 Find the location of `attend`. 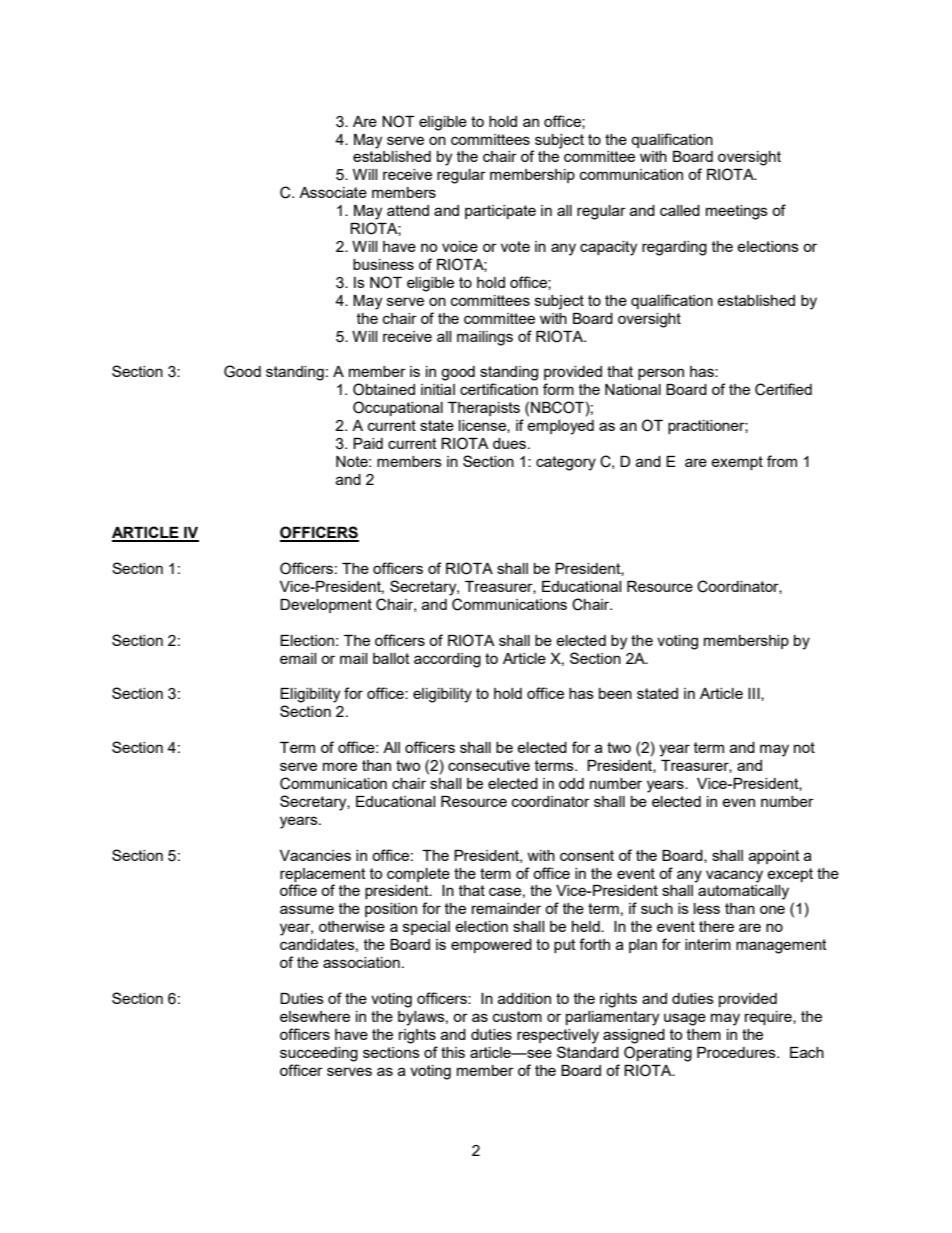

attend is located at coordinates (408, 210).
